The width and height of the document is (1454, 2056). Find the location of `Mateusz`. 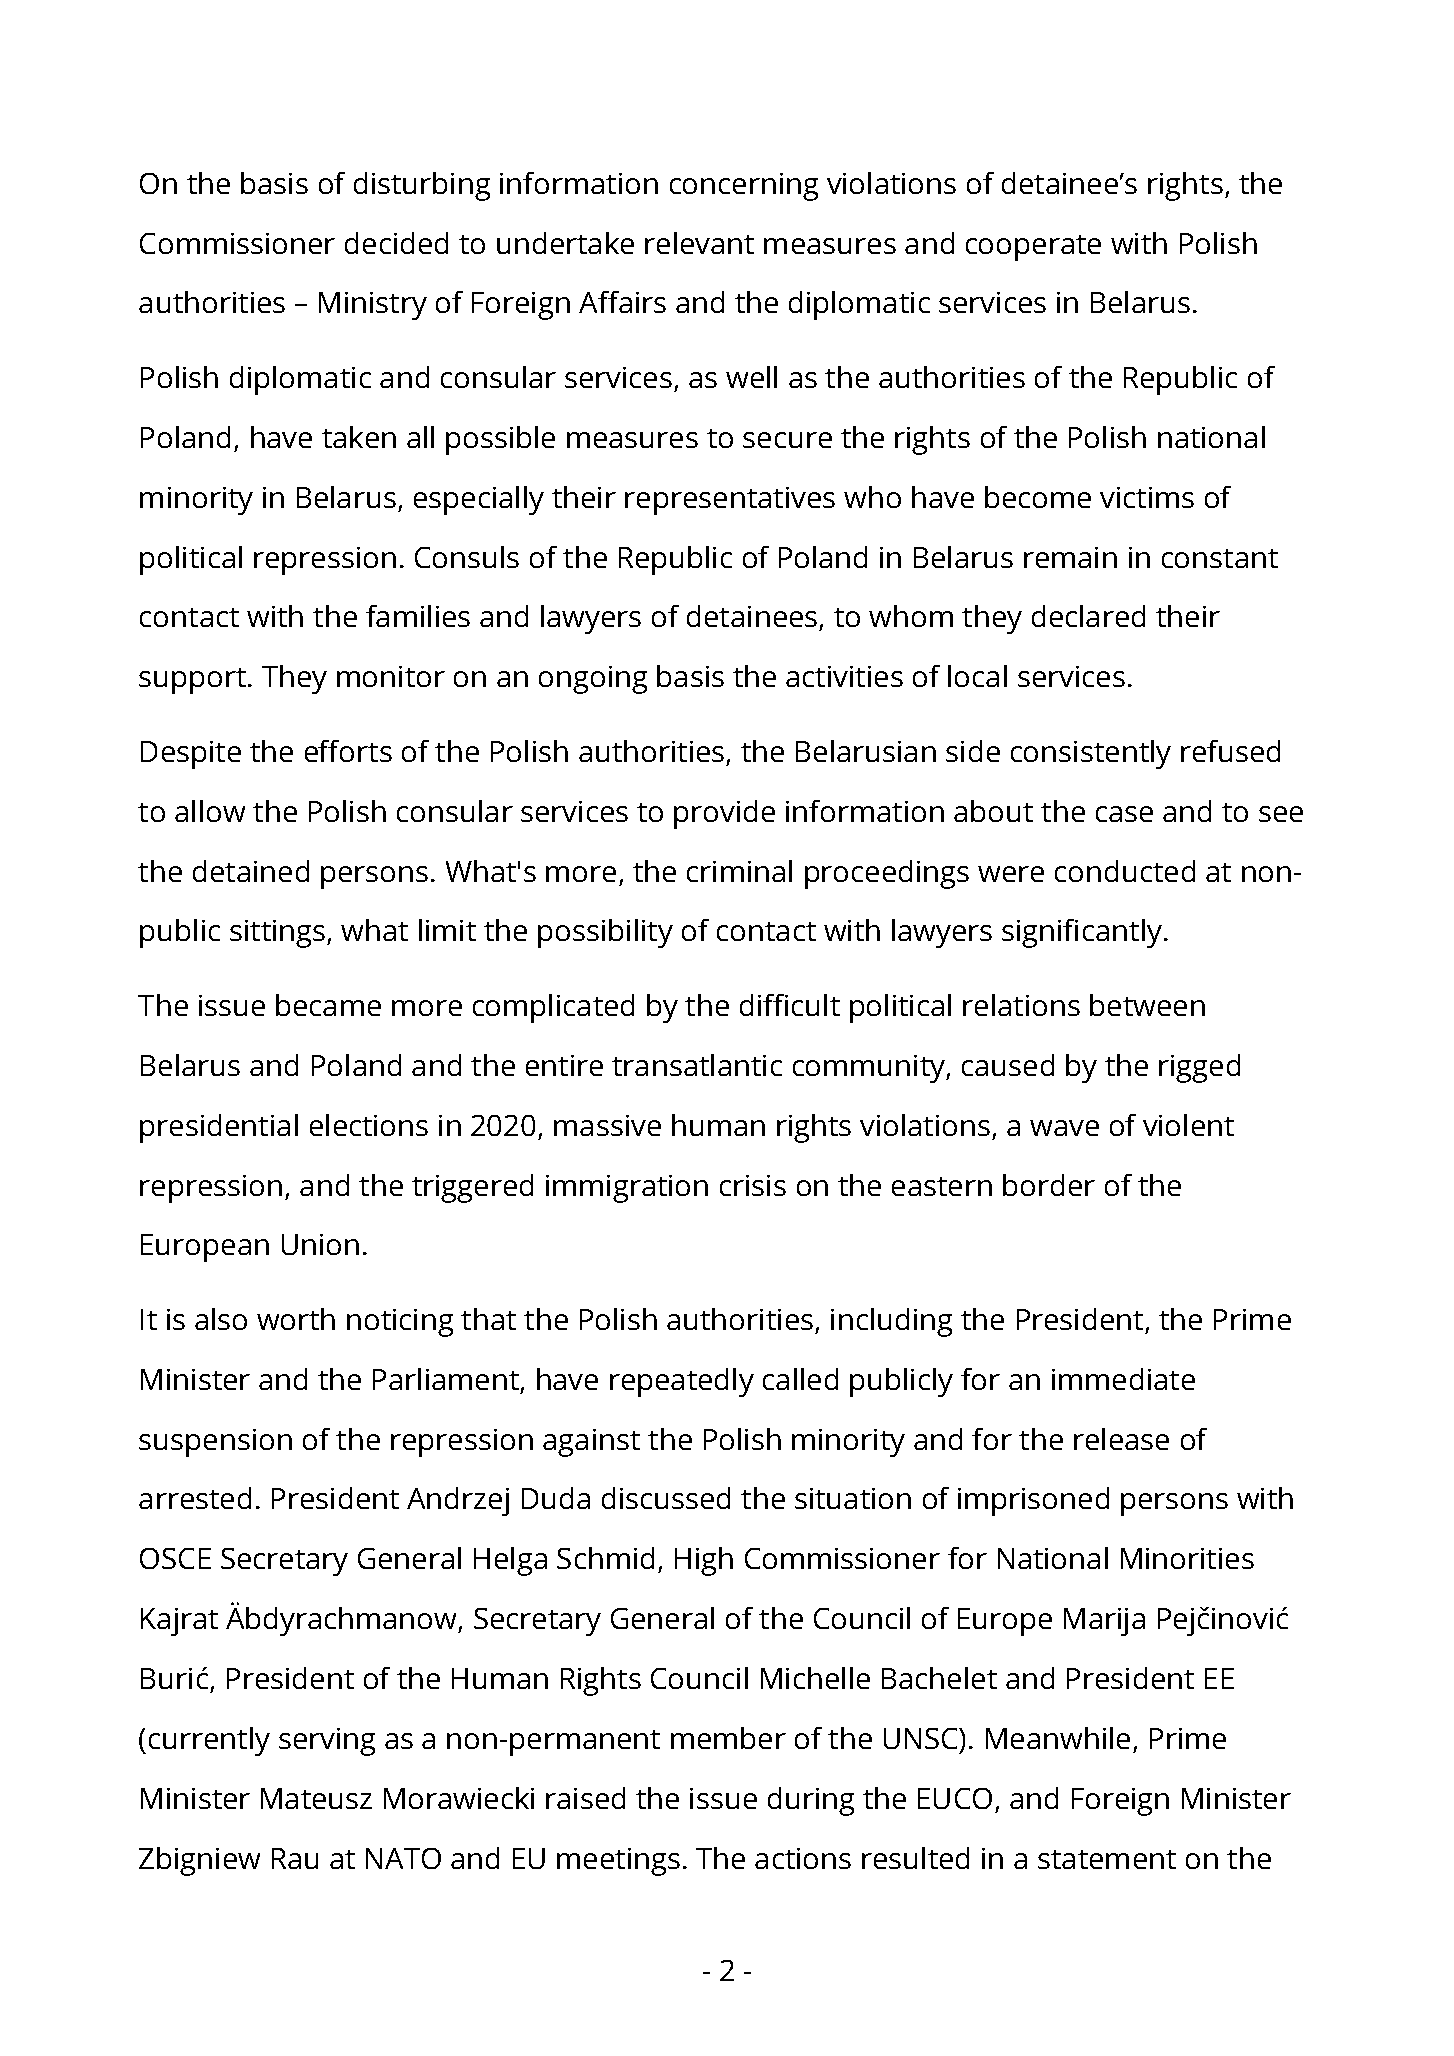

Mateusz is located at coordinates (316, 1798).
